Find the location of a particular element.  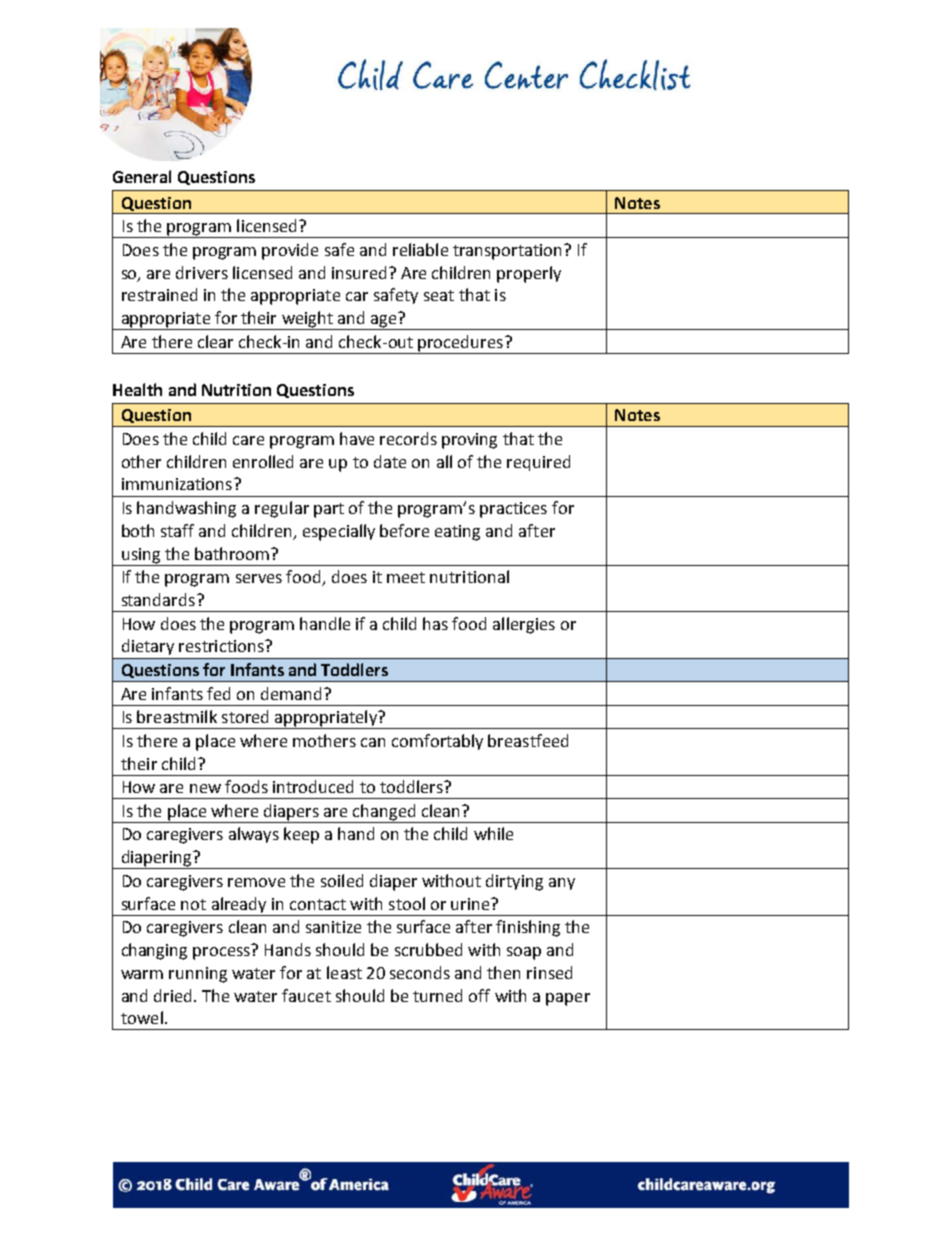

General is located at coordinates (142, 176).
